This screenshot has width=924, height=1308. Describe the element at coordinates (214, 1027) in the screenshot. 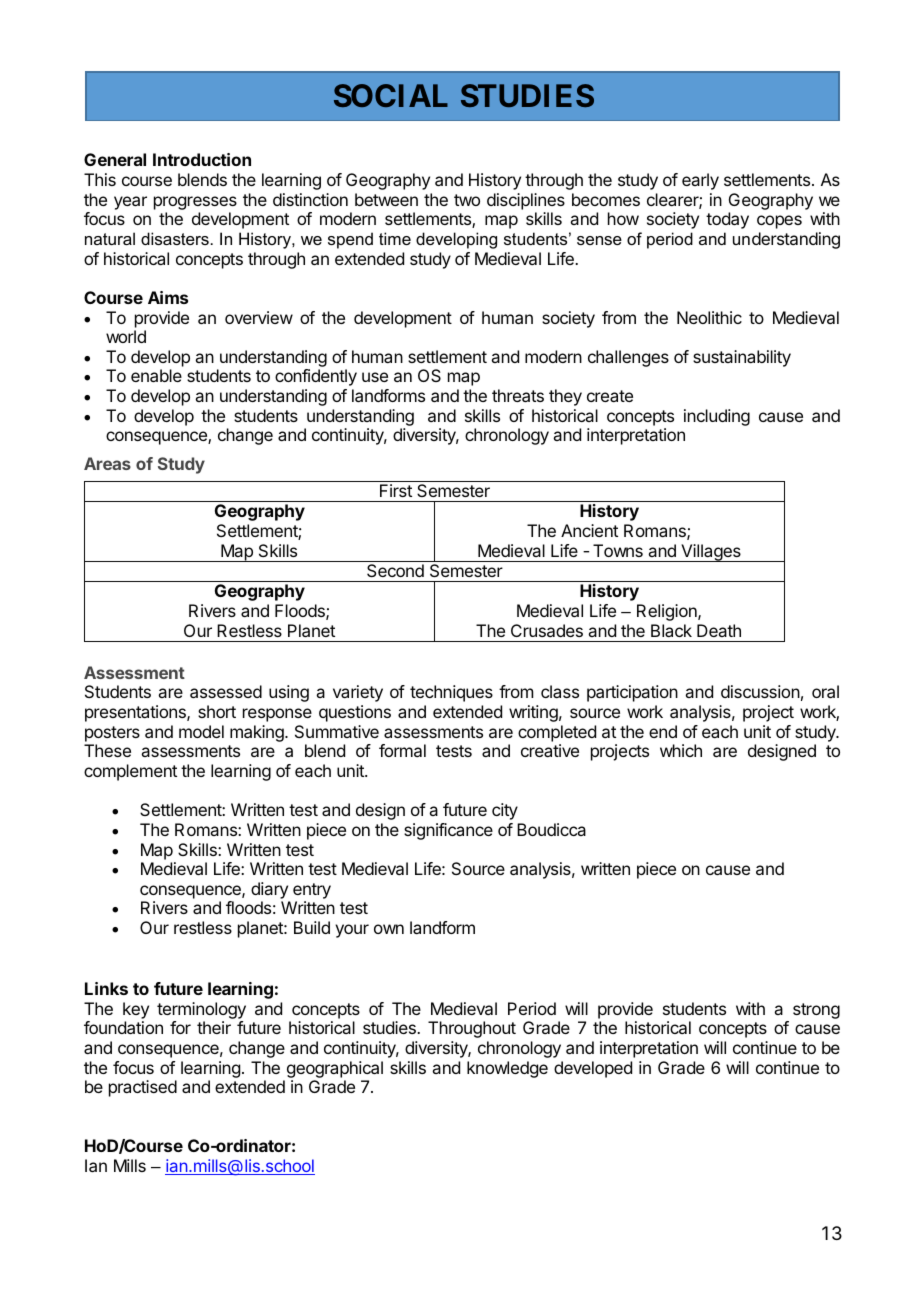

I see `their` at that location.
